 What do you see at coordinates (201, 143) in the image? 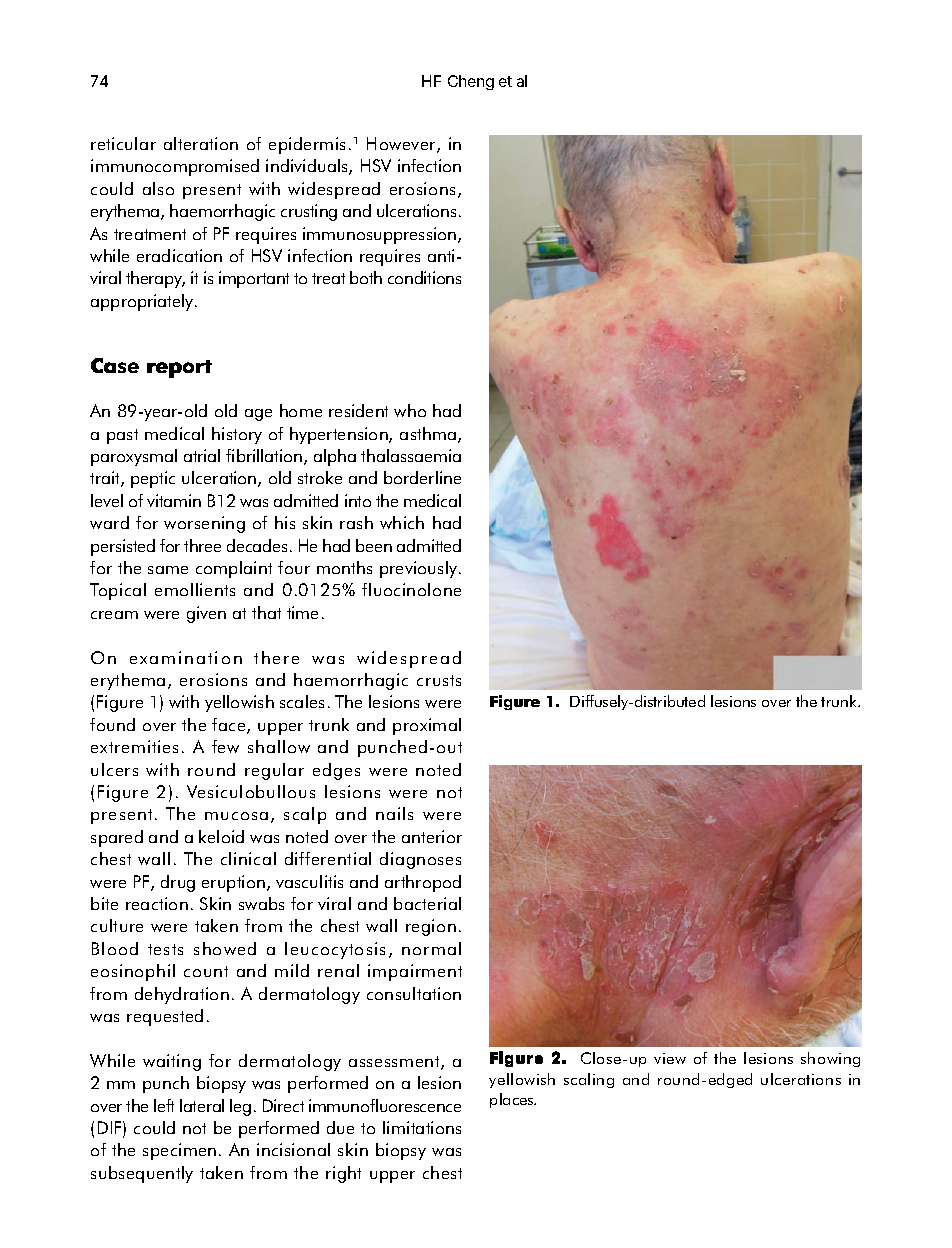
I see `alteration` at bounding box center [201, 143].
